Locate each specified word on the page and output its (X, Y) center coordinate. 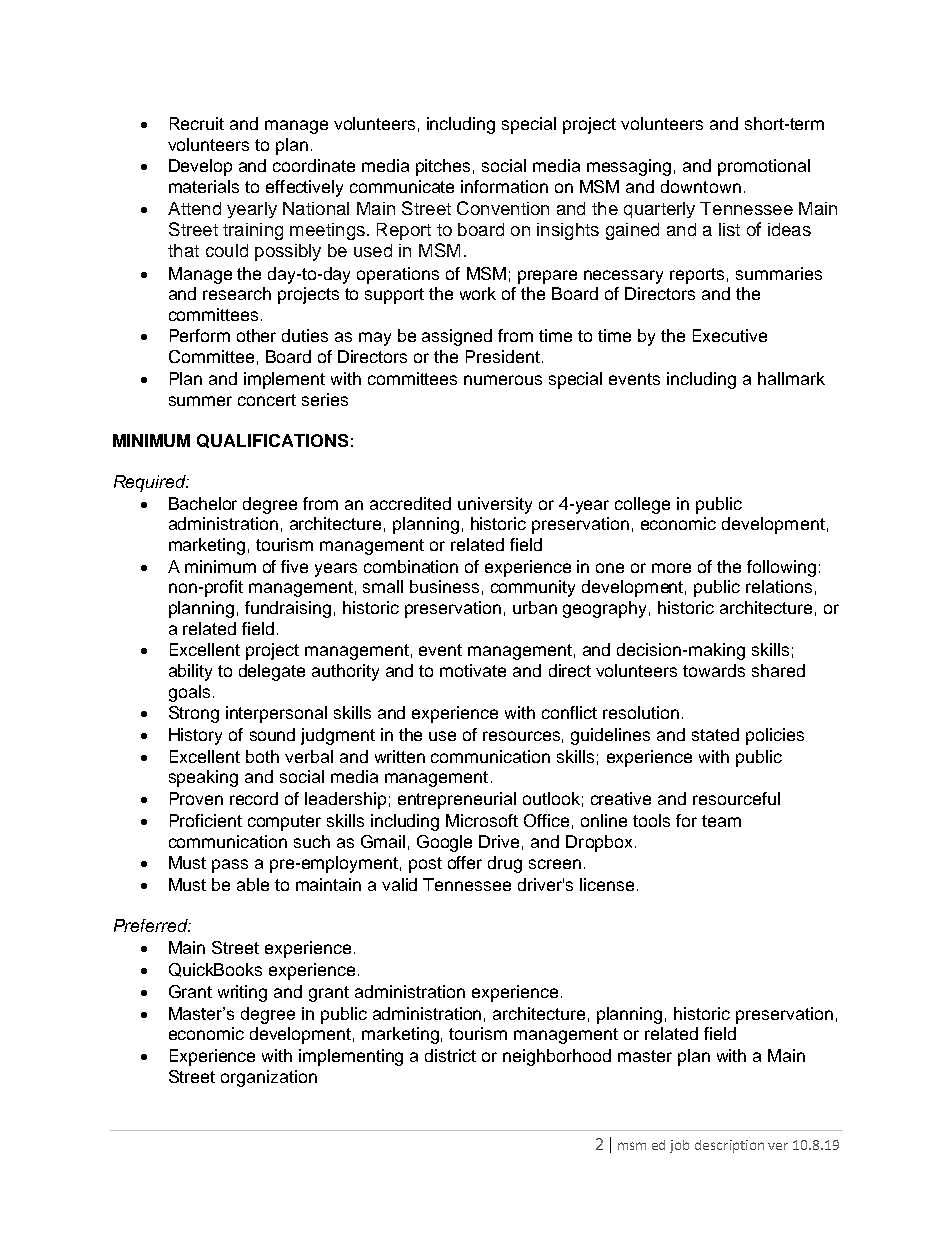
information (504, 186)
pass (230, 866)
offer (465, 862)
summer (200, 401)
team (721, 821)
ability (190, 672)
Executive (730, 335)
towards (714, 670)
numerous (503, 380)
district (450, 1055)
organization (269, 1078)
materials (204, 186)
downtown (701, 186)
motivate (473, 670)
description (729, 1146)
